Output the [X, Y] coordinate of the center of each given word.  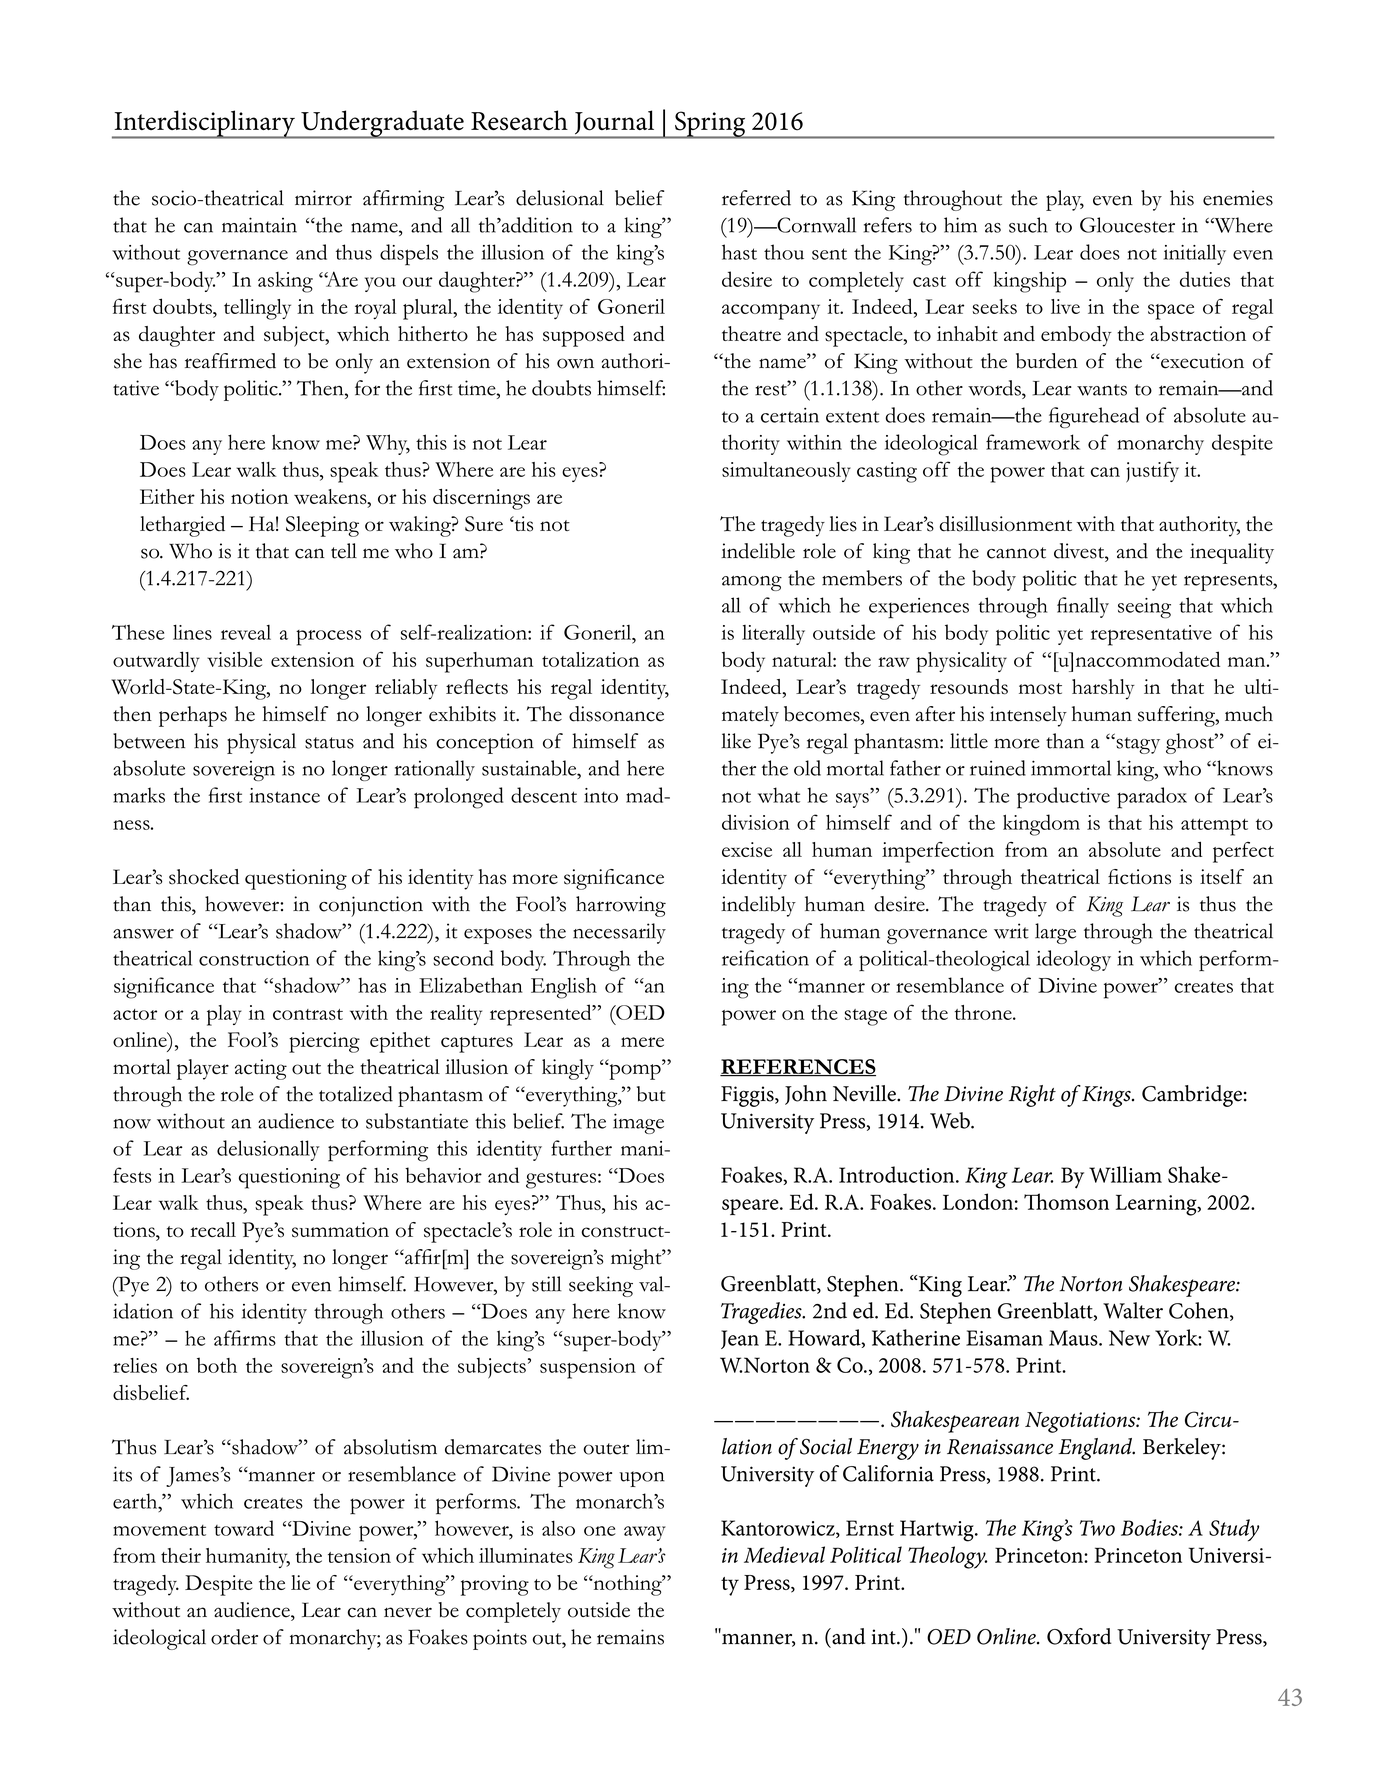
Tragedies [762, 1313]
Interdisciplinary [204, 124]
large [1055, 933]
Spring [710, 125]
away [645, 1533]
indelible [758, 551]
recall [213, 1229]
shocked [204, 877]
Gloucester [1127, 225]
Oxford [1079, 1636]
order [234, 1637]
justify [1152, 472]
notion [259, 496]
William [1125, 1174]
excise [747, 849]
